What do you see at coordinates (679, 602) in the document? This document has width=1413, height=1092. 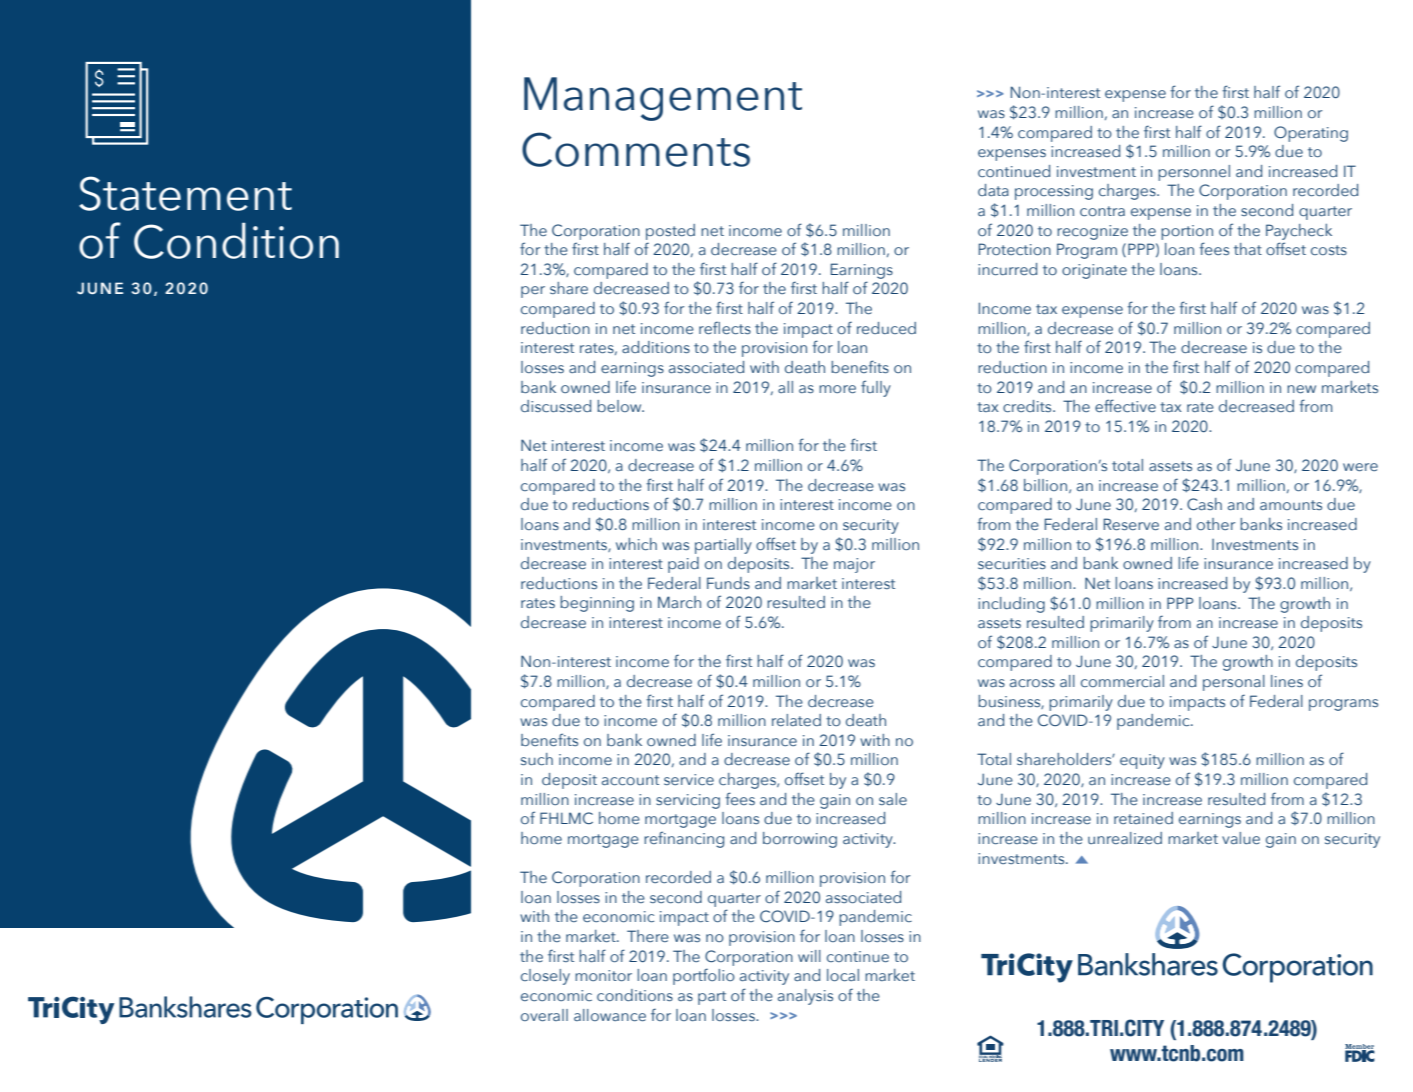 I see `March` at bounding box center [679, 602].
